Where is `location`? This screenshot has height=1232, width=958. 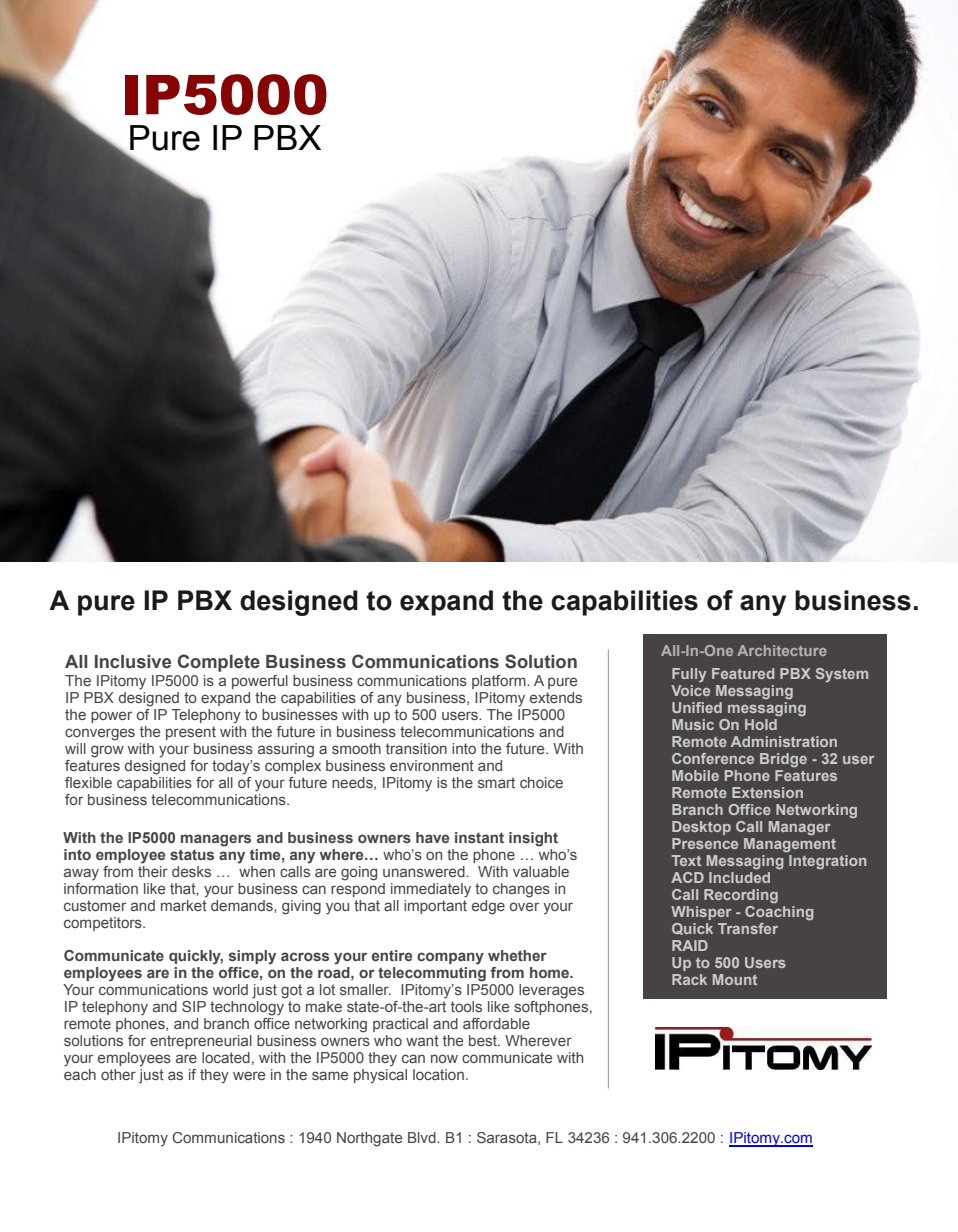 location is located at coordinates (438, 1074).
